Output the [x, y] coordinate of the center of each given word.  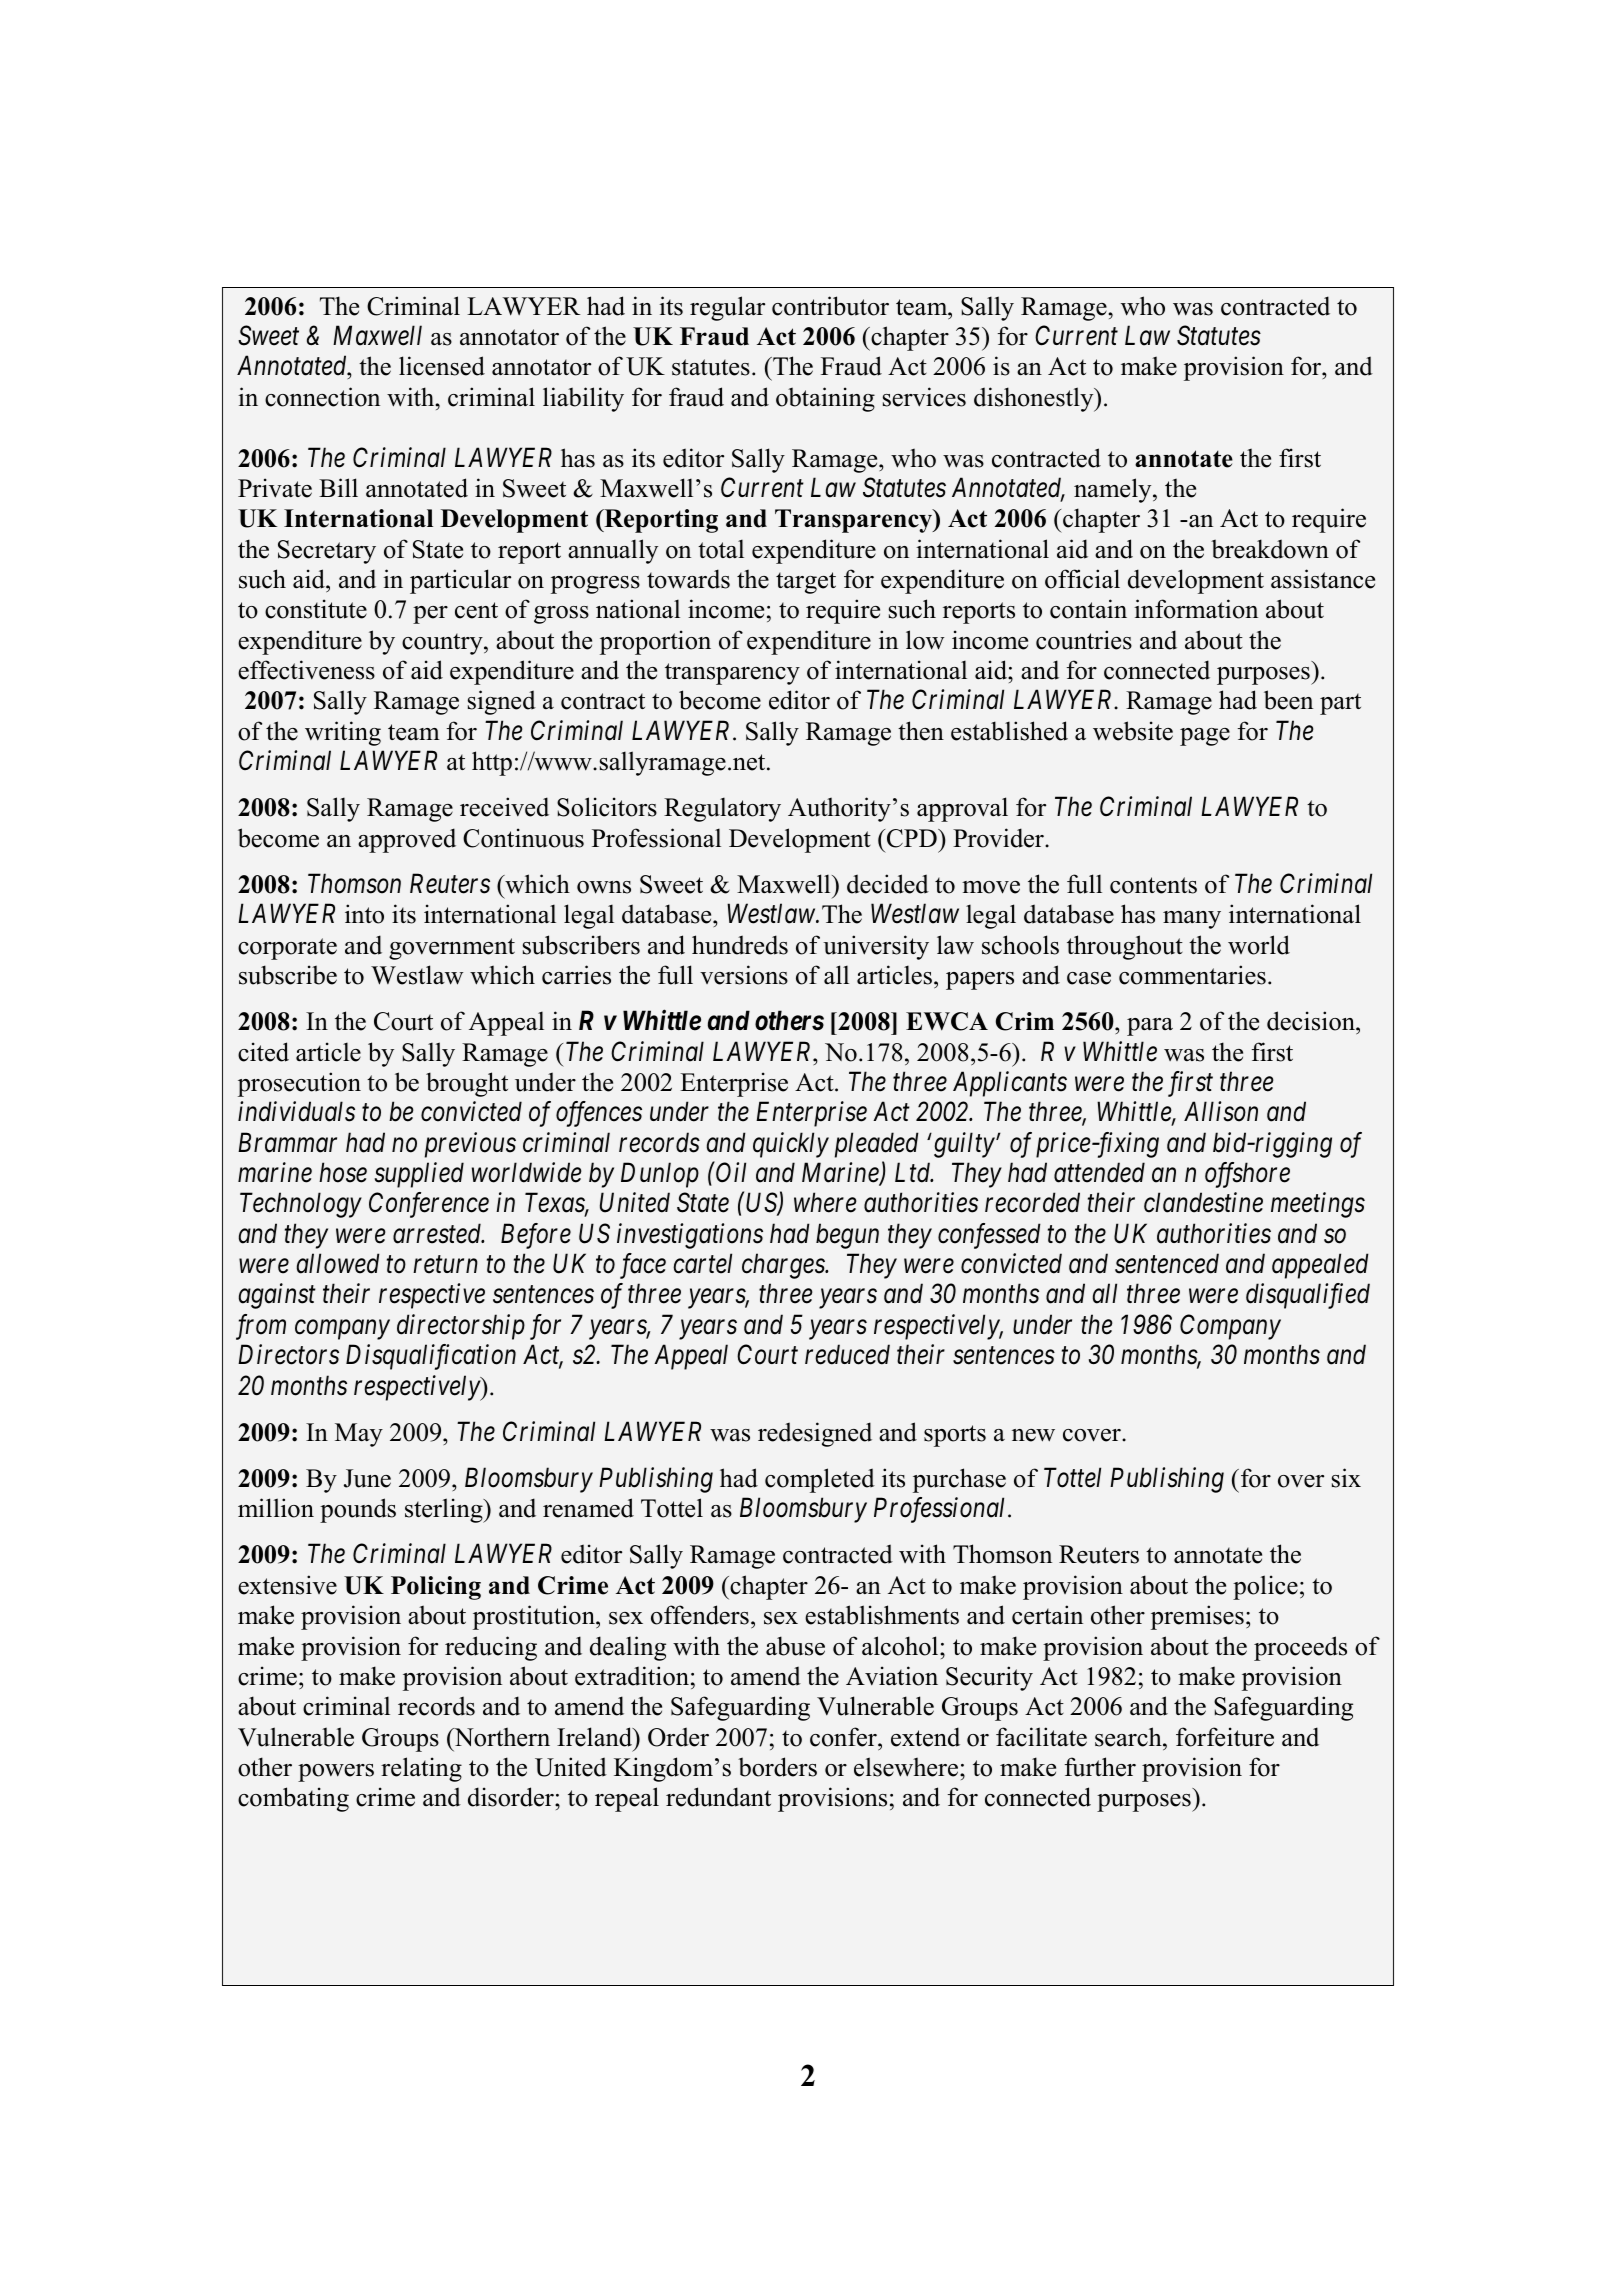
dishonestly [1035, 399]
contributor [830, 306]
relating [421, 1769]
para [1150, 1027]
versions [744, 975]
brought [467, 1084]
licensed [442, 366]
